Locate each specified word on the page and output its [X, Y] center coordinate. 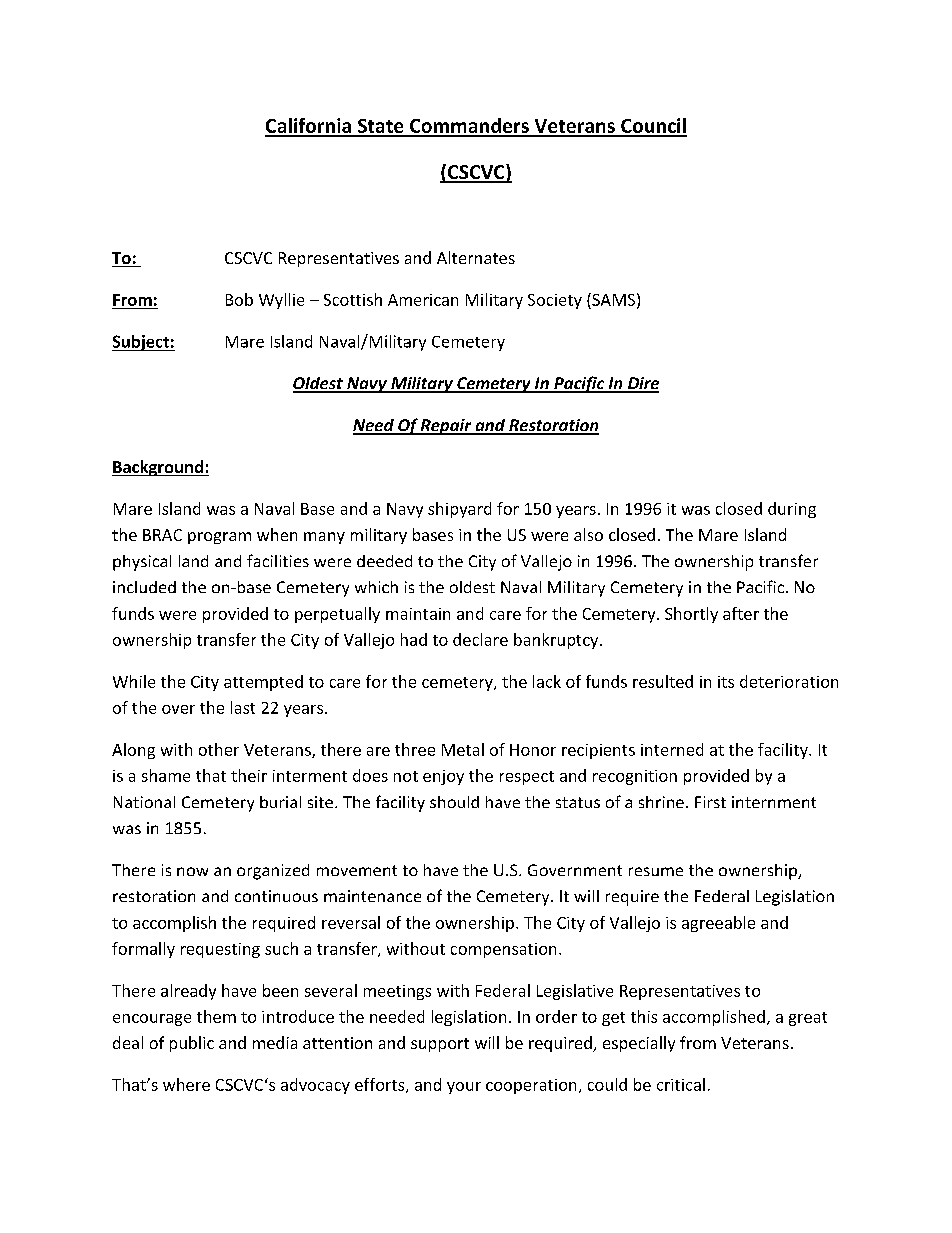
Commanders [469, 127]
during [792, 510]
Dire [642, 384]
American [423, 300]
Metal [463, 749]
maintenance [372, 896]
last [243, 707]
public [192, 1044]
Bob [239, 299]
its [726, 682]
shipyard [459, 510]
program [219, 538]
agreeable [718, 924]
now [192, 871]
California [309, 127]
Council [653, 127]
